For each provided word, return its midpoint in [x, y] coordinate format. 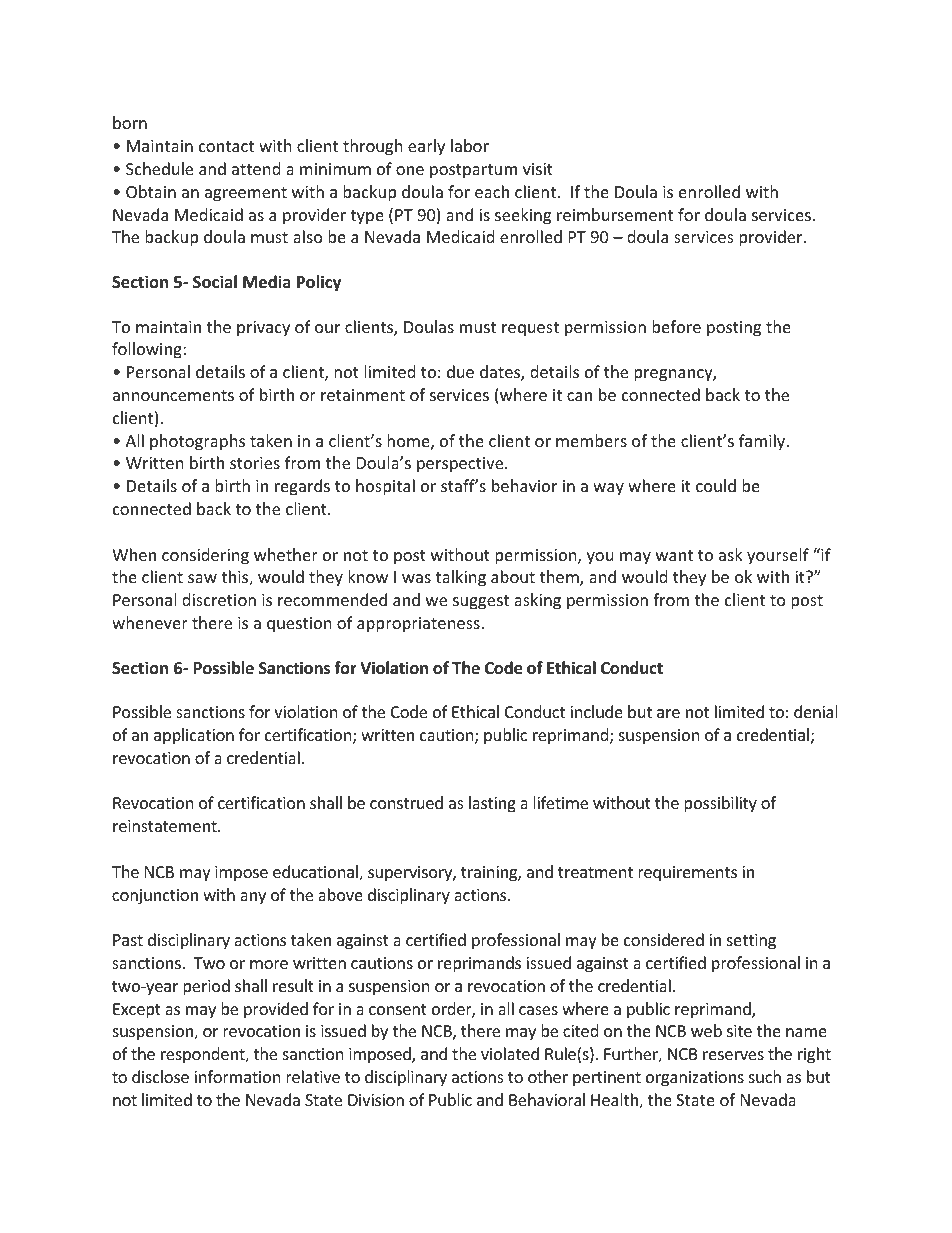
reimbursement [615, 214]
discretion [219, 599]
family [763, 442]
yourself [778, 556]
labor [470, 145]
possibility [720, 804]
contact [226, 146]
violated [510, 1053]
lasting [492, 804]
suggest [481, 602]
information [237, 1076]
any [253, 898]
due [460, 371]
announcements [173, 395]
